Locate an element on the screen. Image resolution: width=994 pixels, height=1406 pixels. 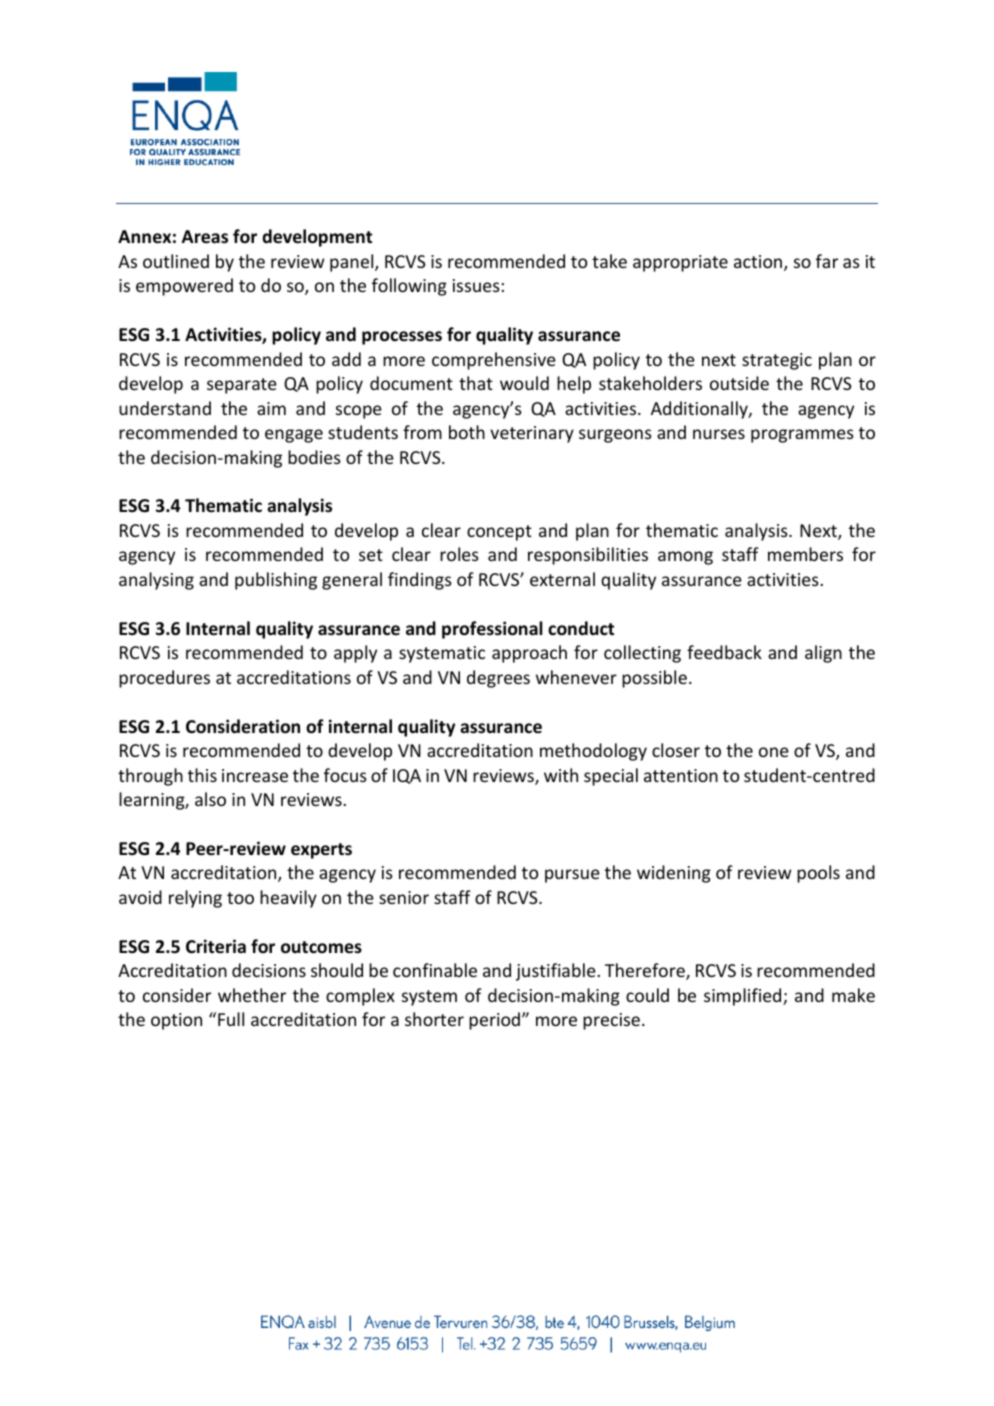
pools is located at coordinates (818, 874).
